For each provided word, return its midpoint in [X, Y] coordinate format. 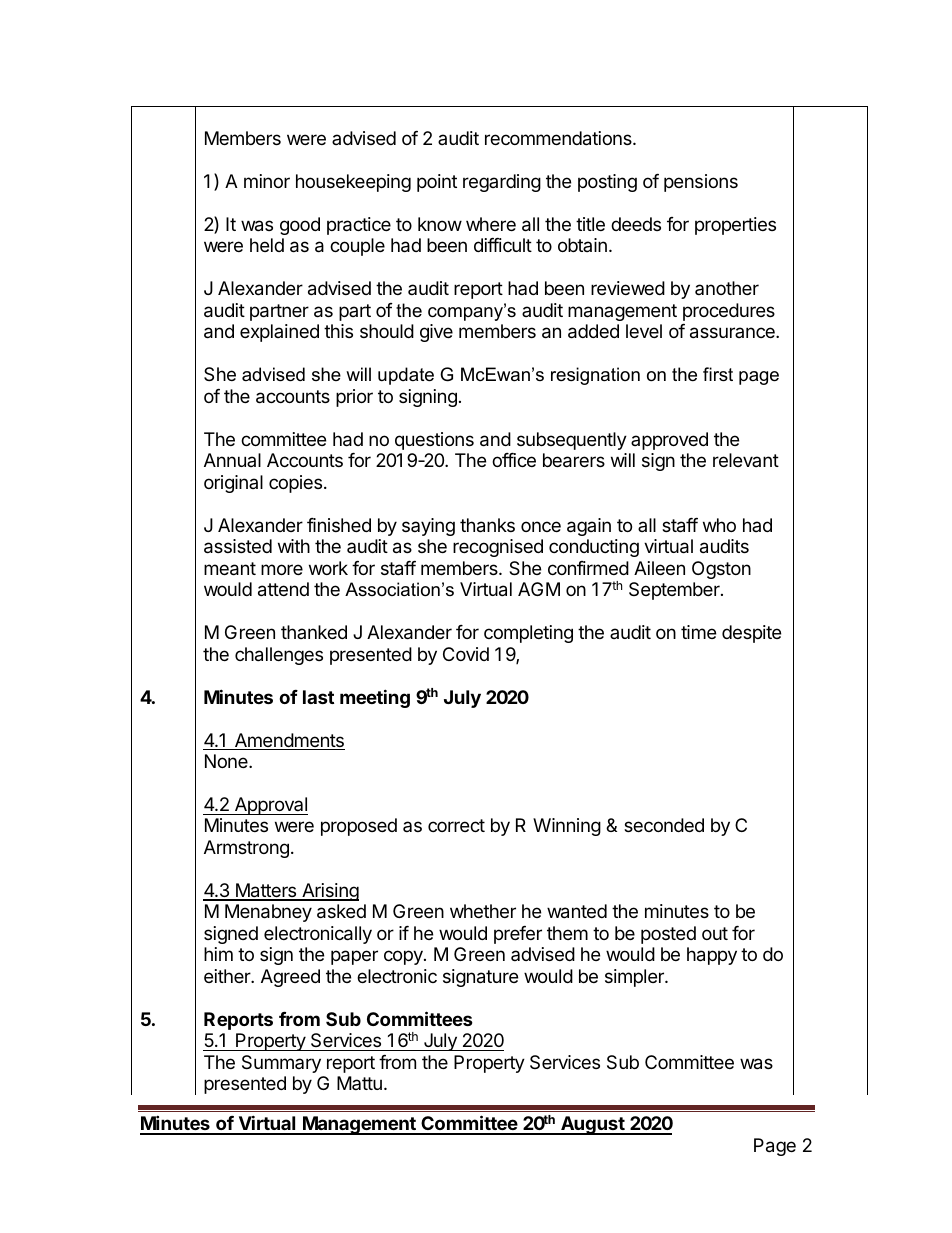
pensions [701, 183]
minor [267, 181]
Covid [466, 654]
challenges [279, 656]
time [698, 632]
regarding [502, 183]
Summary [281, 1064]
